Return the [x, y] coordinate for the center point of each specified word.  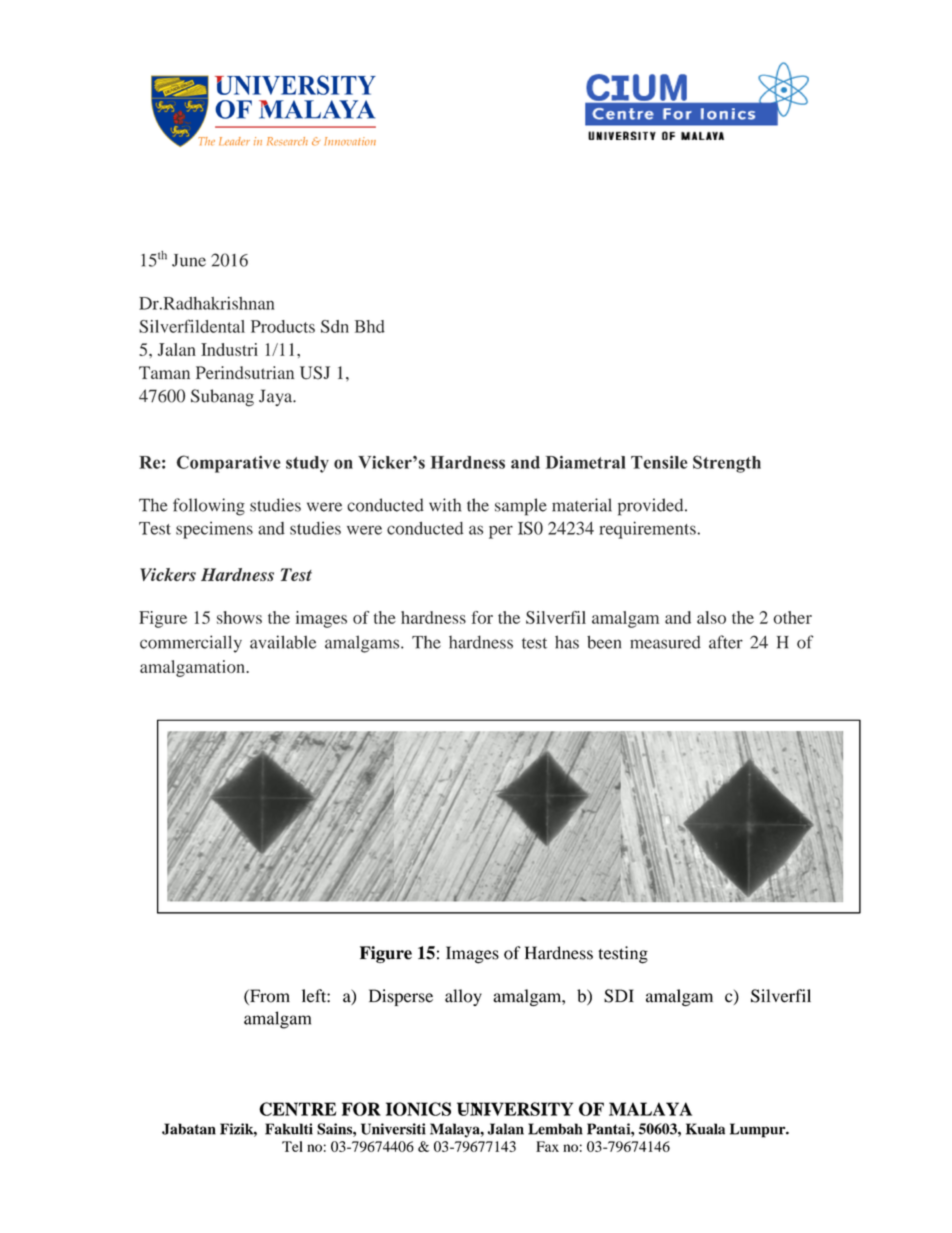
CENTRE [297, 1109]
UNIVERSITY [515, 1109]
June [189, 260]
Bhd [370, 326]
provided [652, 507]
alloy [463, 997]
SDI [619, 996]
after [726, 642]
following [209, 507]
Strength [727, 464]
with [445, 505]
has [567, 642]
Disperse [401, 997]
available [283, 642]
